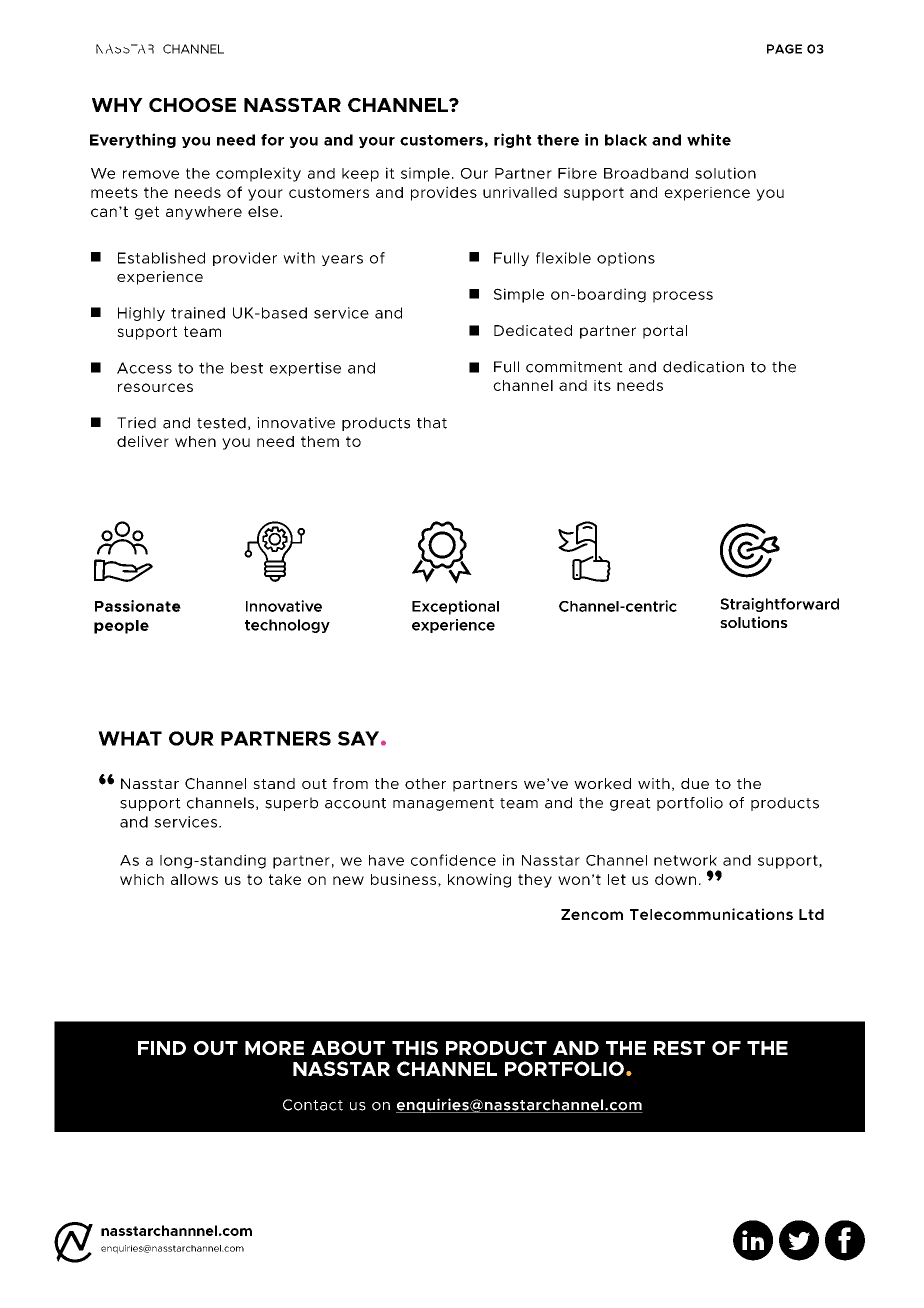  I want to click on trained, so click(198, 313).
